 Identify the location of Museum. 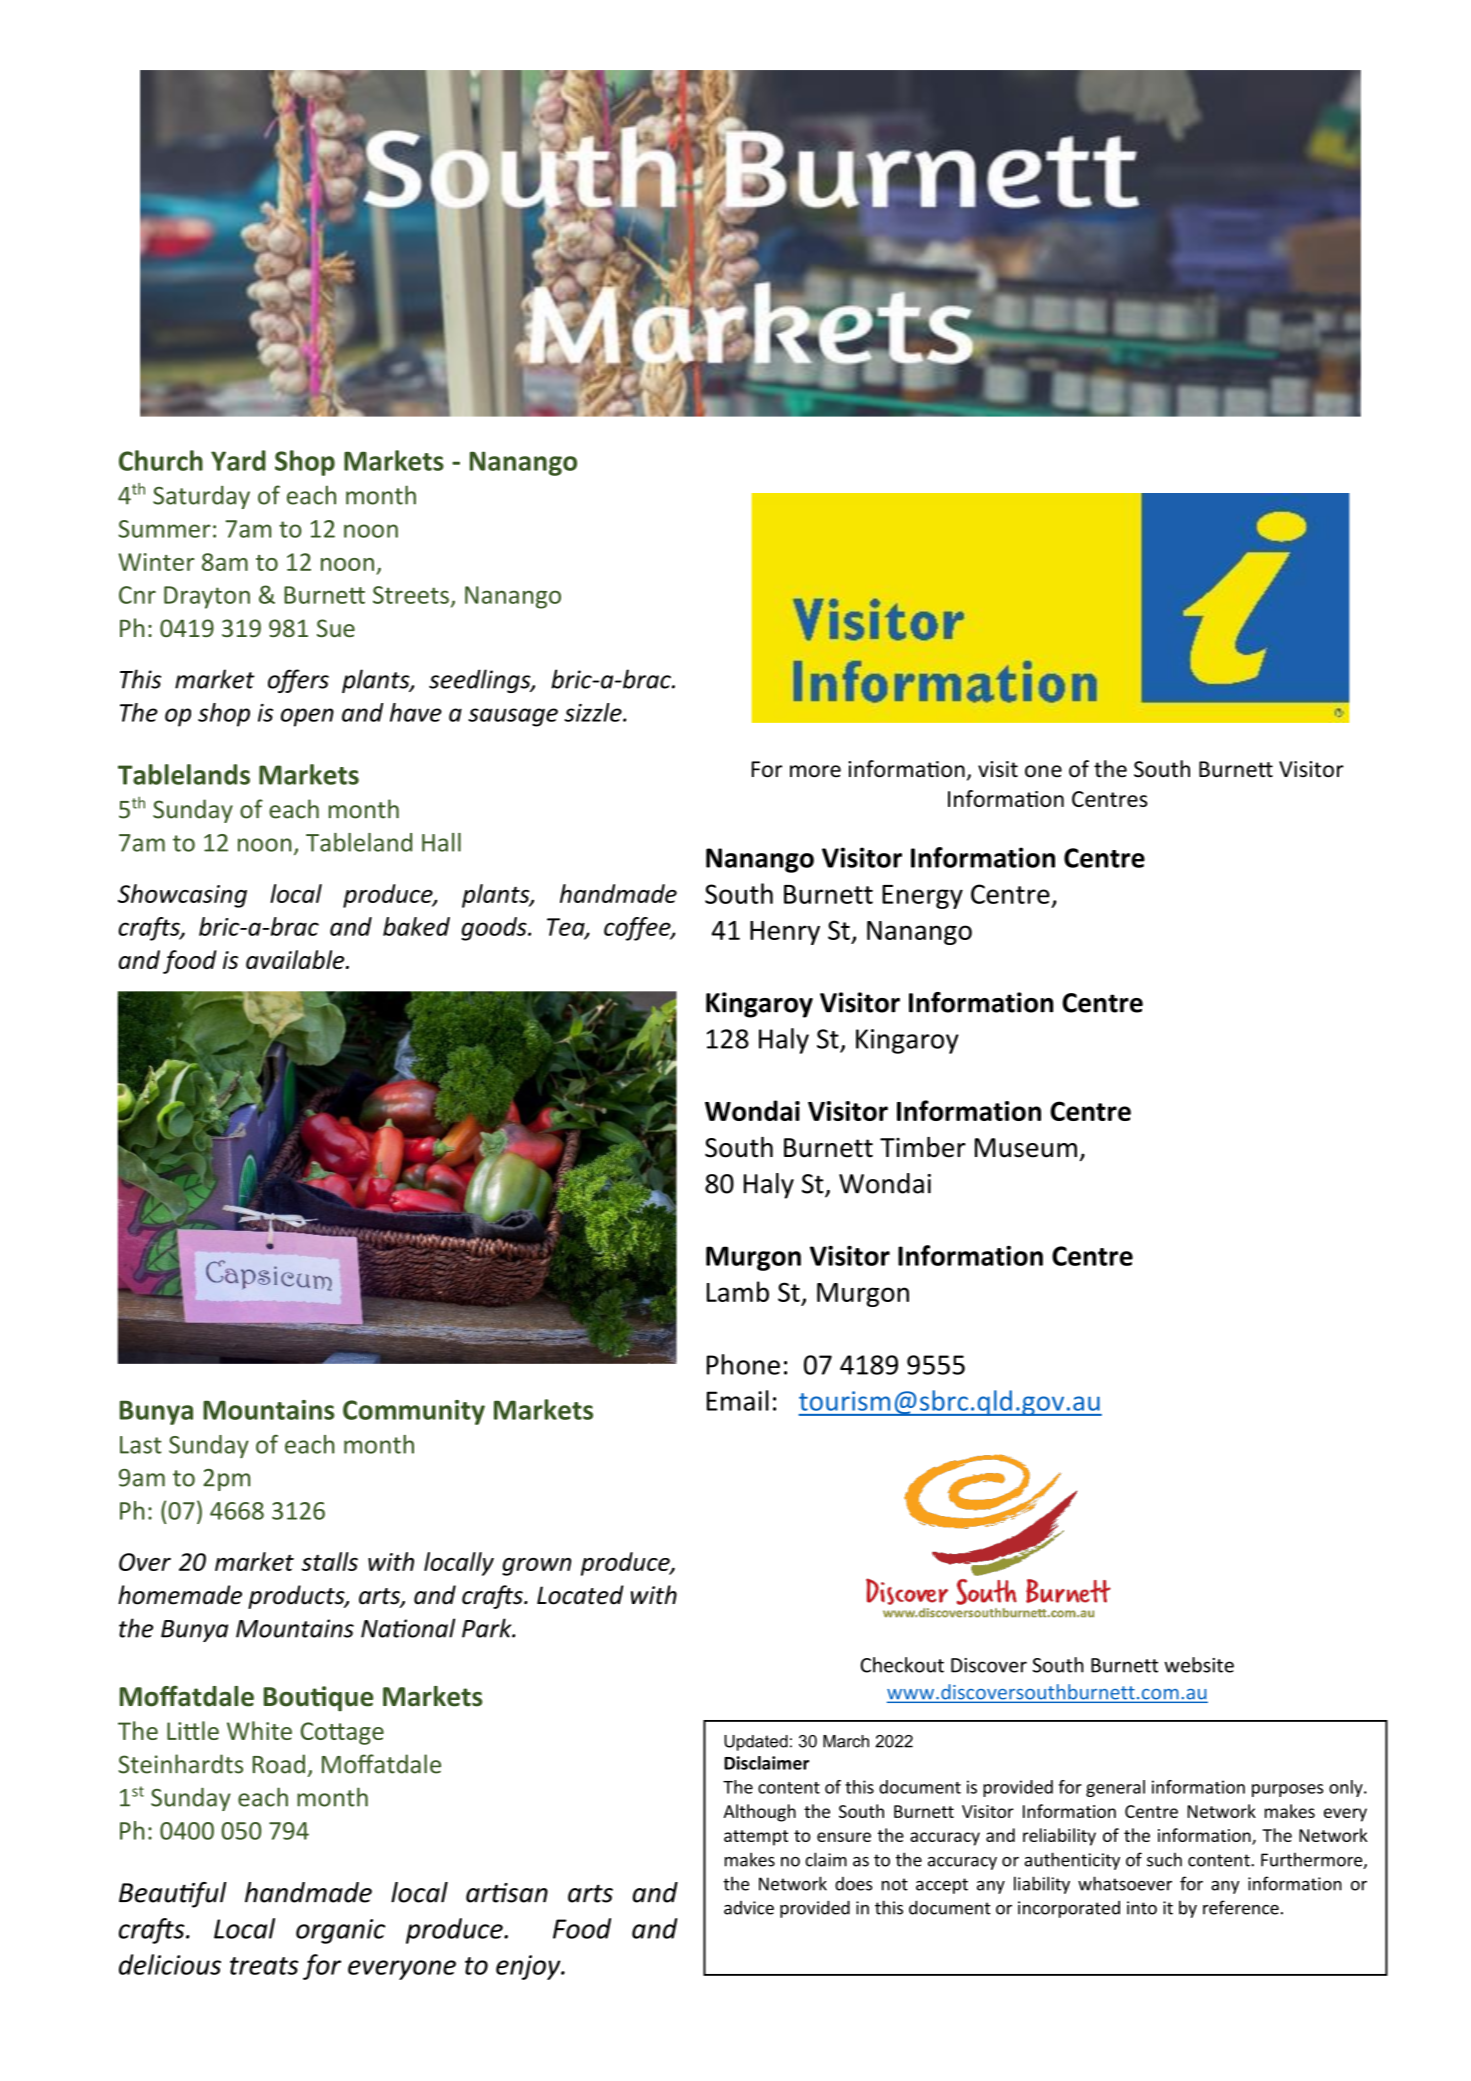
(1026, 1148).
